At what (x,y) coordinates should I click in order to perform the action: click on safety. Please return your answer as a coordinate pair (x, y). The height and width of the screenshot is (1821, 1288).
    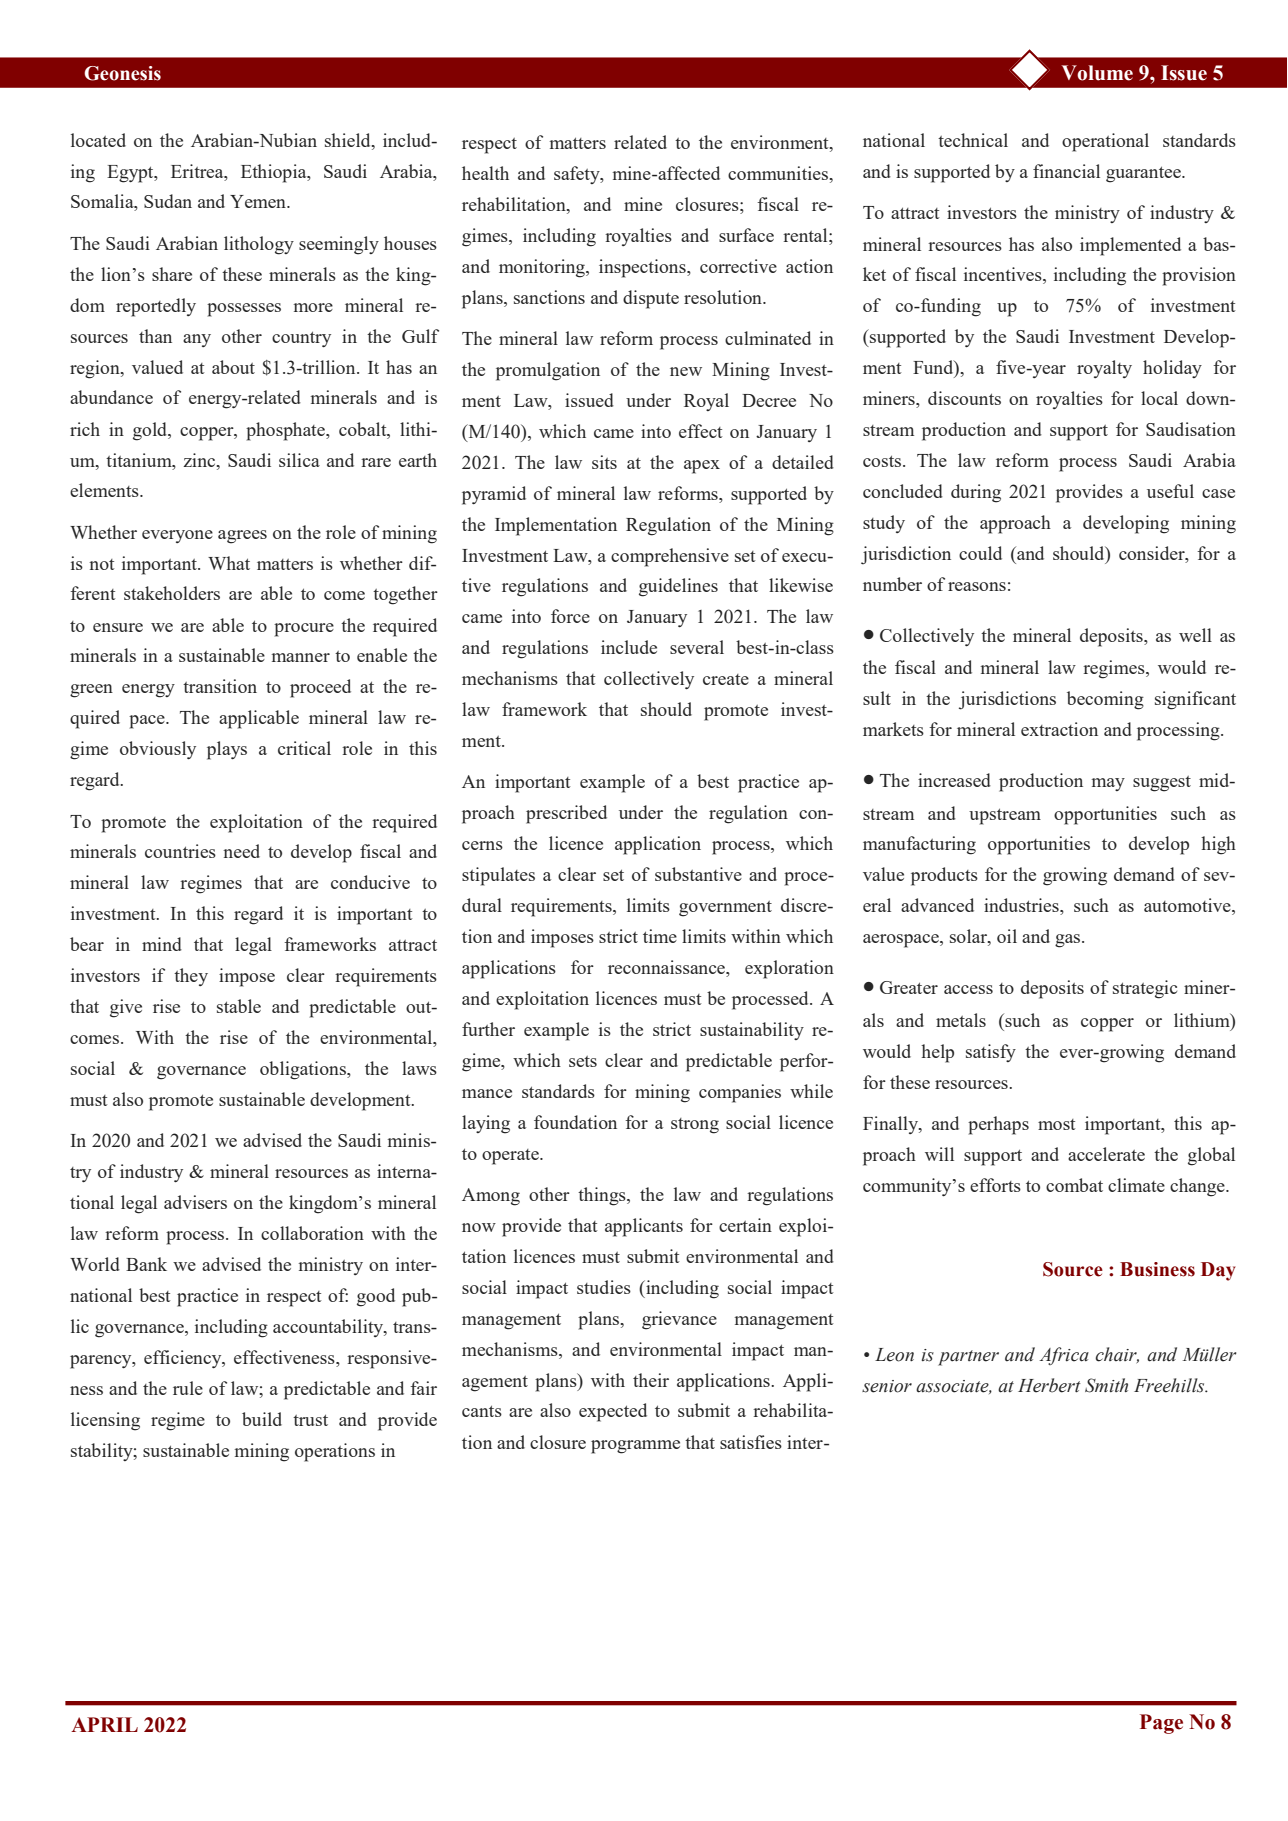
    Looking at the image, I should click on (578, 175).
